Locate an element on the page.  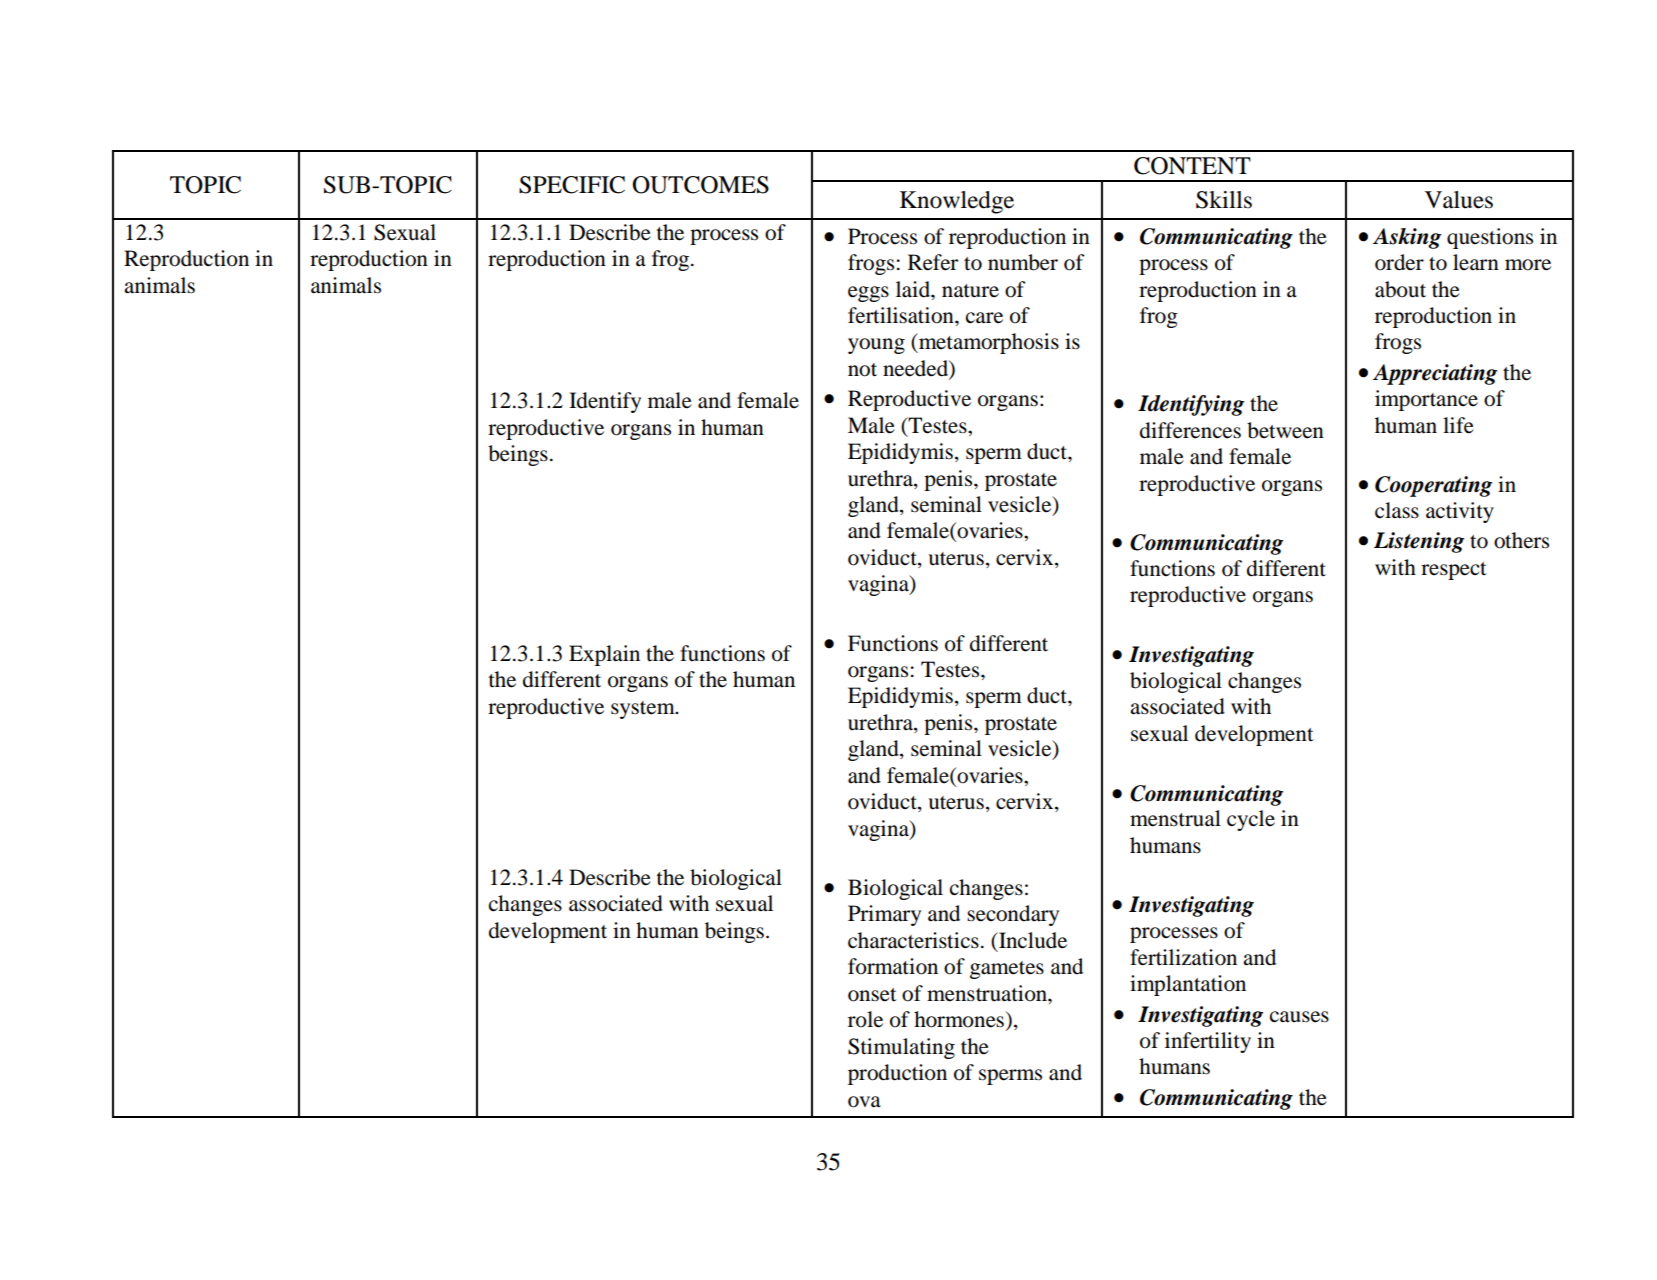
metamorphosis is located at coordinates (988, 343).
